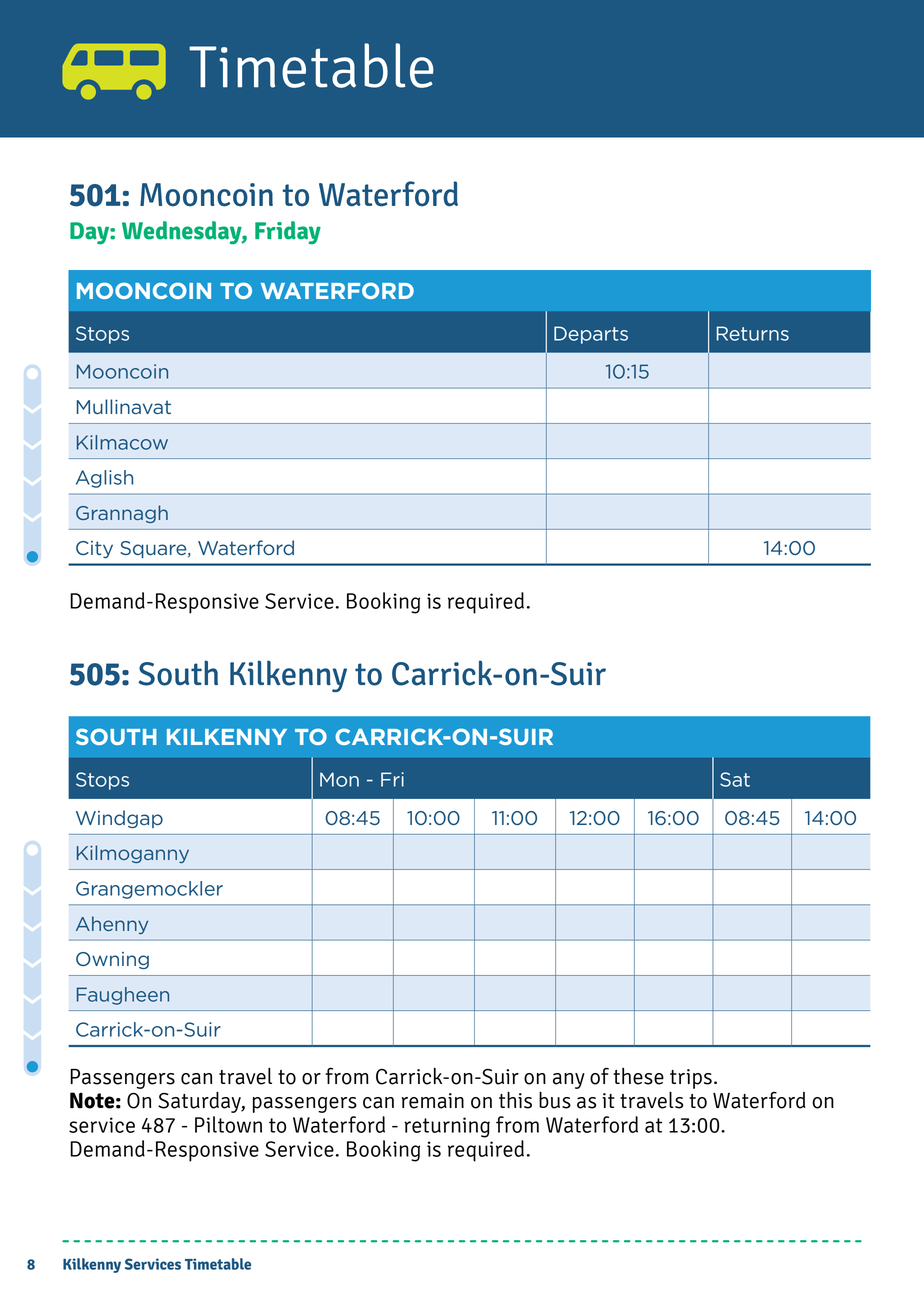  I want to click on any, so click(569, 1081).
